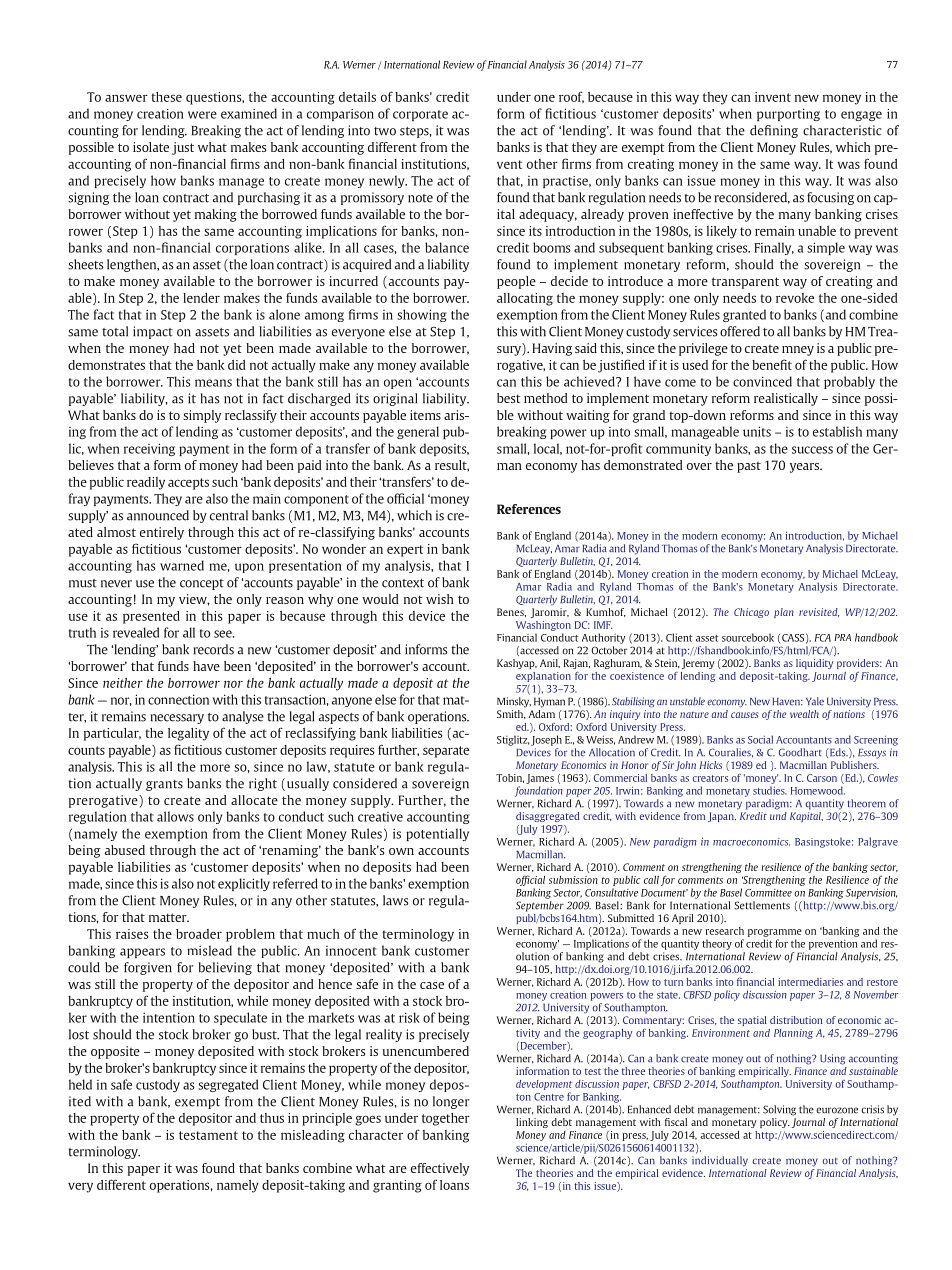 Image resolution: width=952 pixels, height=1270 pixels. I want to click on corporate, so click(420, 115).
